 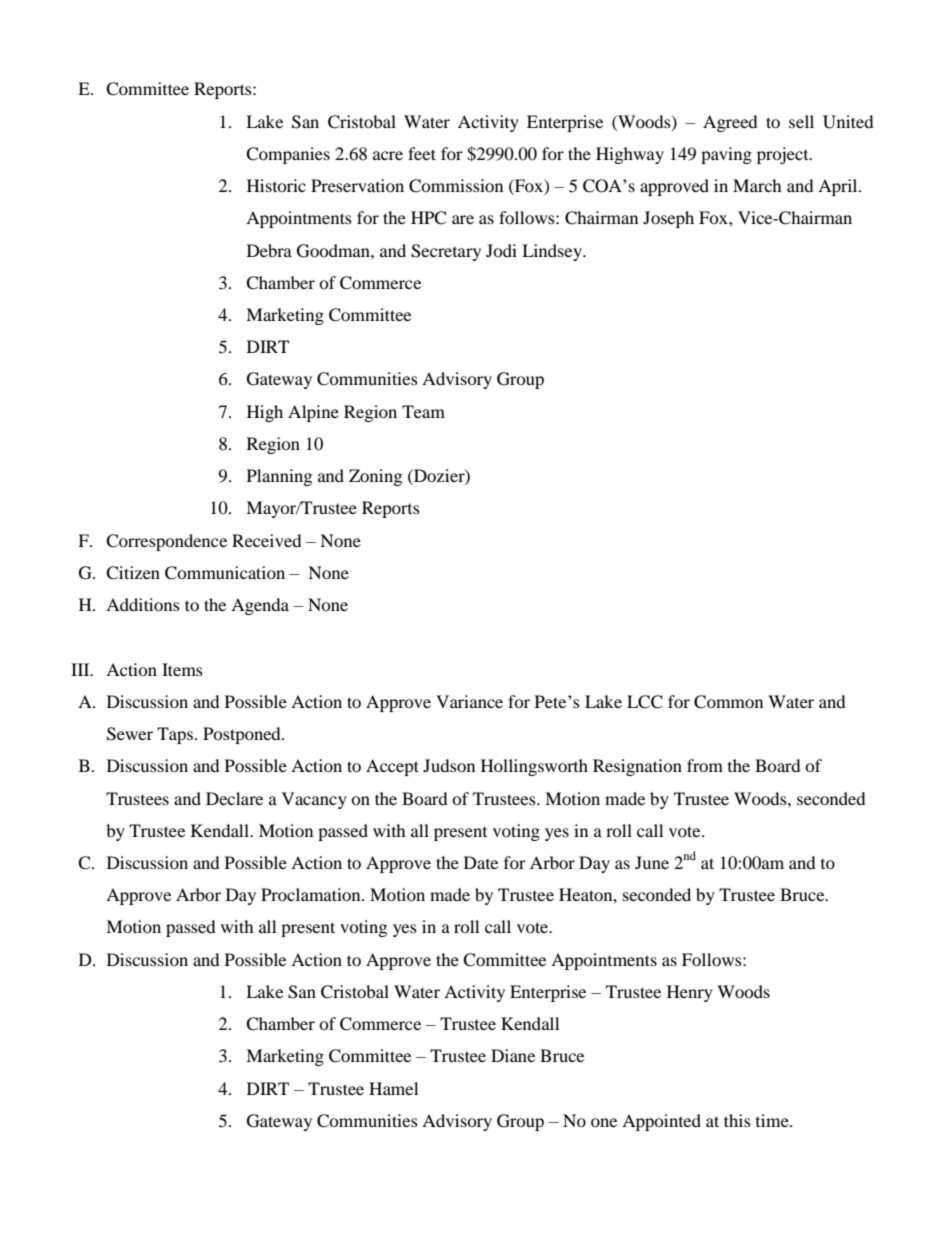 I want to click on Variance, so click(x=469, y=701).
